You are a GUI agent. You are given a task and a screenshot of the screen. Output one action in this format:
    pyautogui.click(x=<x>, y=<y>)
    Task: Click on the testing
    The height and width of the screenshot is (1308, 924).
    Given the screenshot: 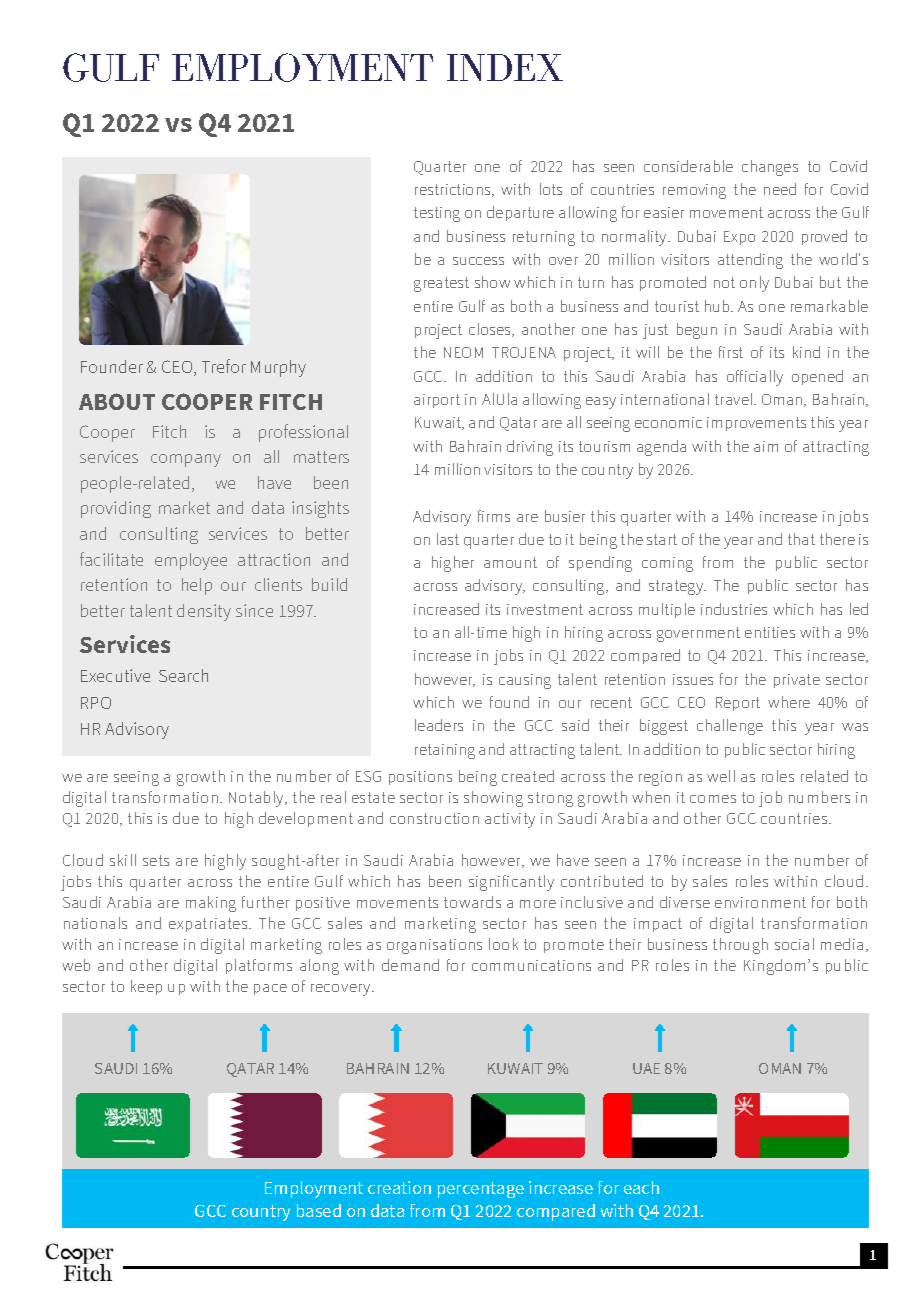 What is the action you would take?
    pyautogui.click(x=437, y=214)
